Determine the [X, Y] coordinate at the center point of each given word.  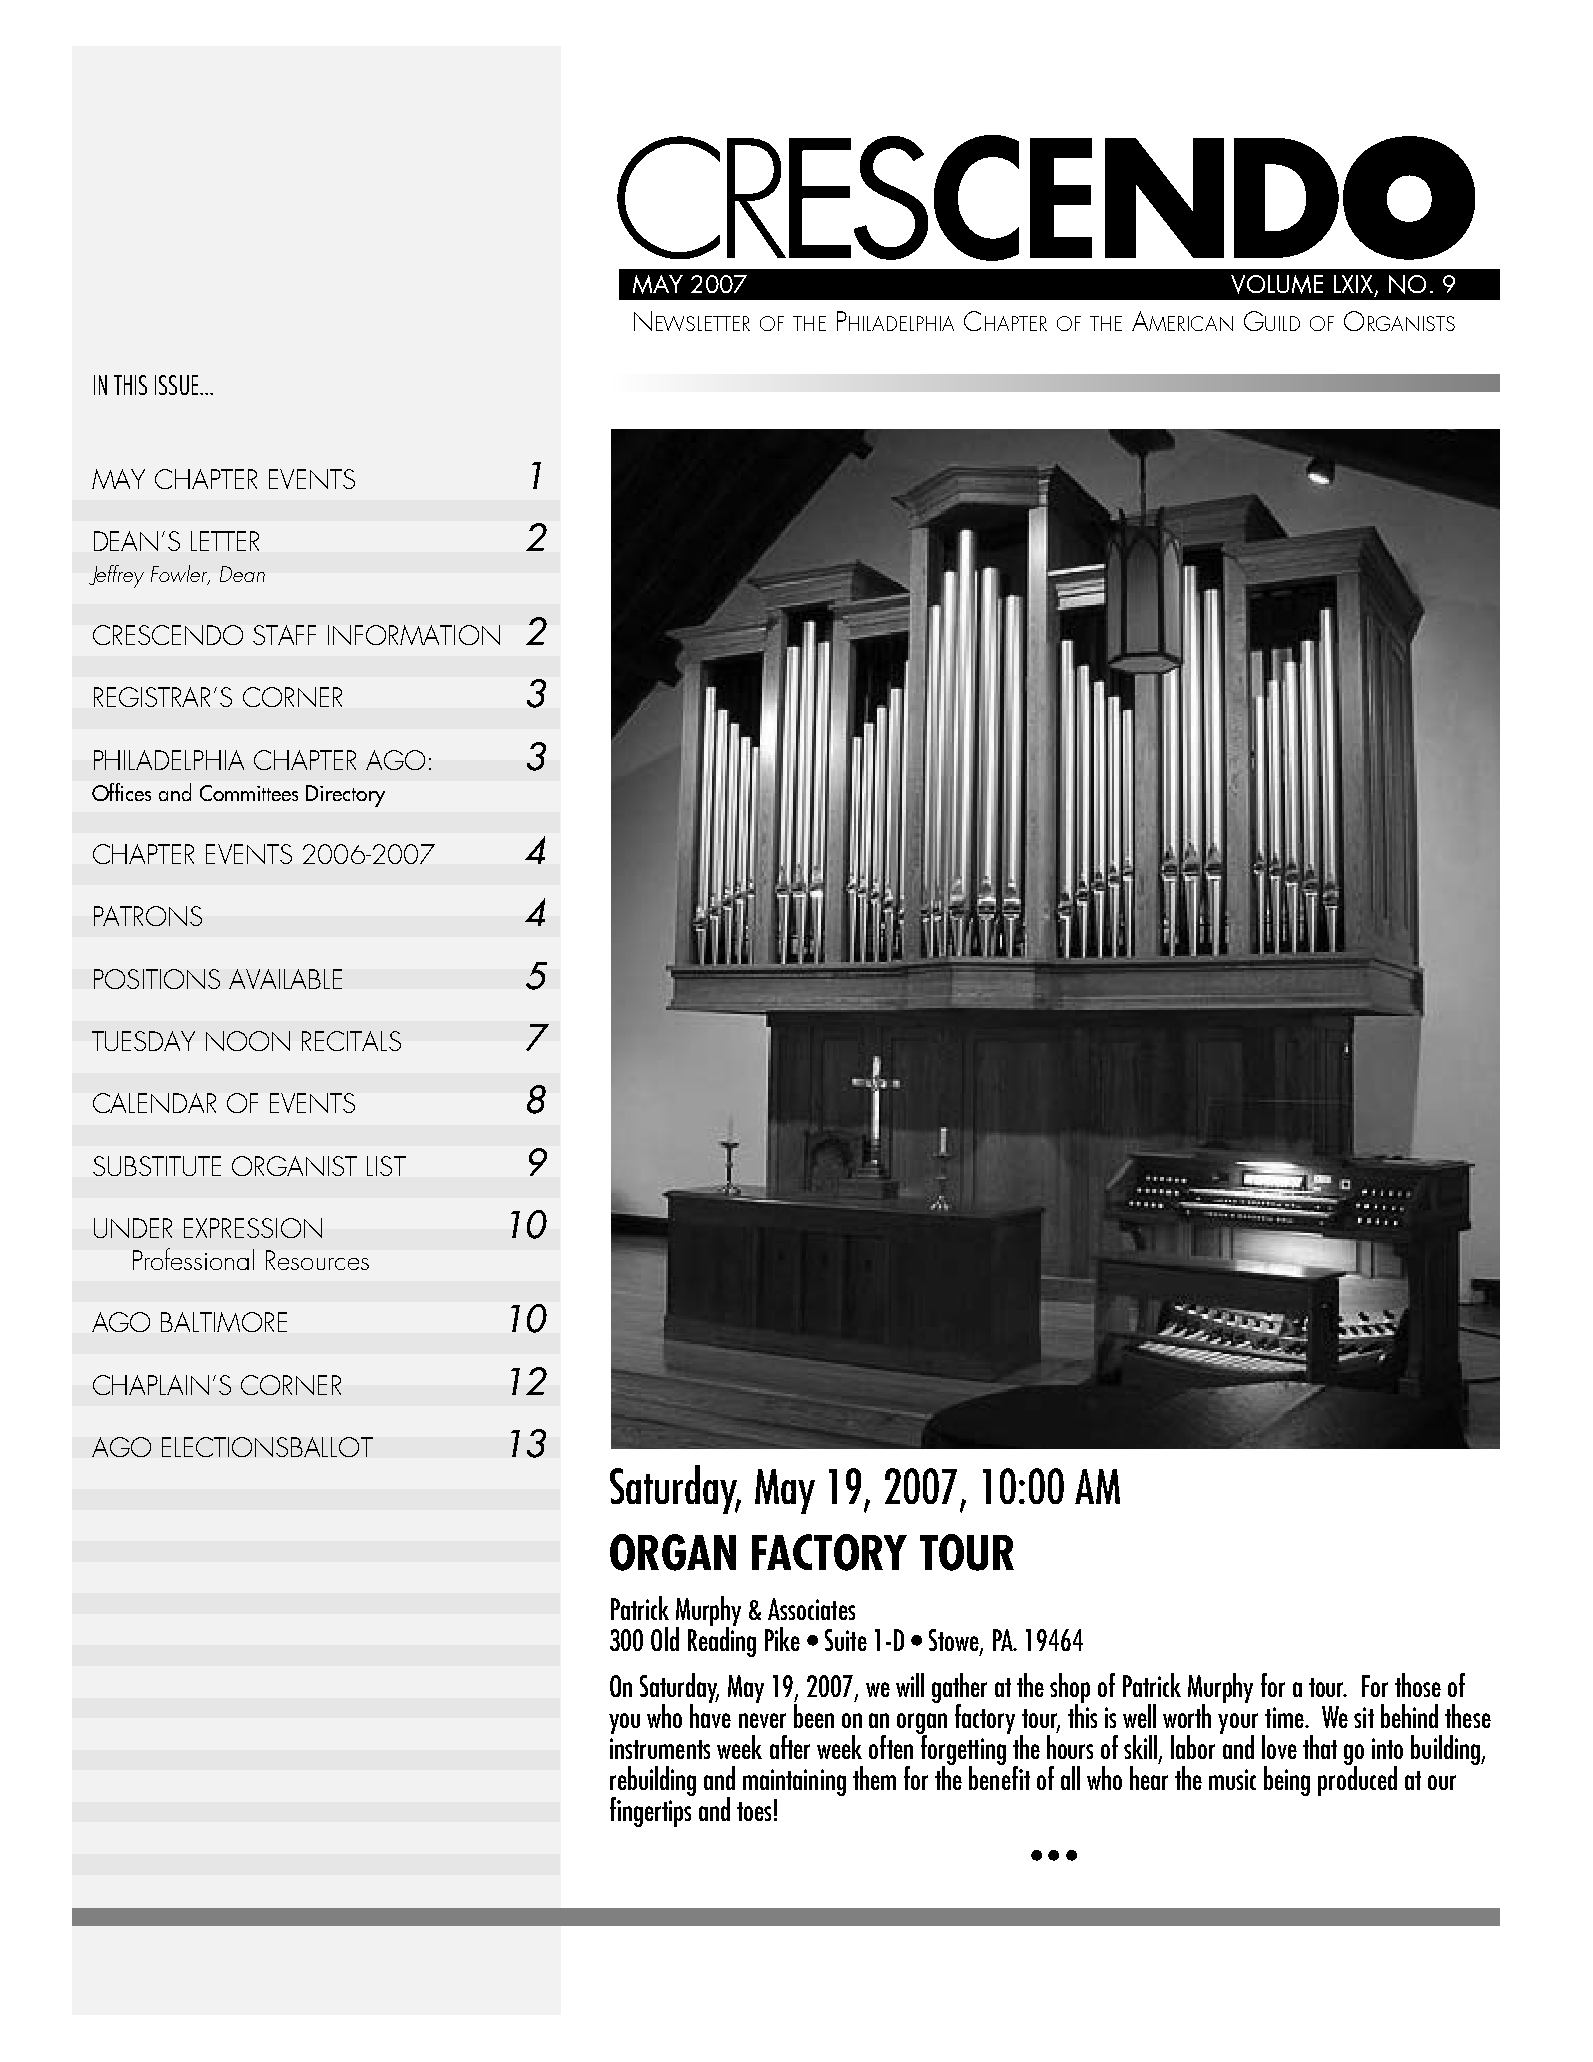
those [1418, 1685]
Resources [317, 1260]
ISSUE [176, 385]
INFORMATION [414, 635]
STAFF [284, 635]
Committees [249, 793]
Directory [345, 796]
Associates [811, 1609]
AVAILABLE [285, 979]
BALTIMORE [224, 1322]
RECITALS [351, 1041]
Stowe [955, 1641]
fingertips [652, 1810]
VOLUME [1277, 284]
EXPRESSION [253, 1228]
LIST [386, 1166]
